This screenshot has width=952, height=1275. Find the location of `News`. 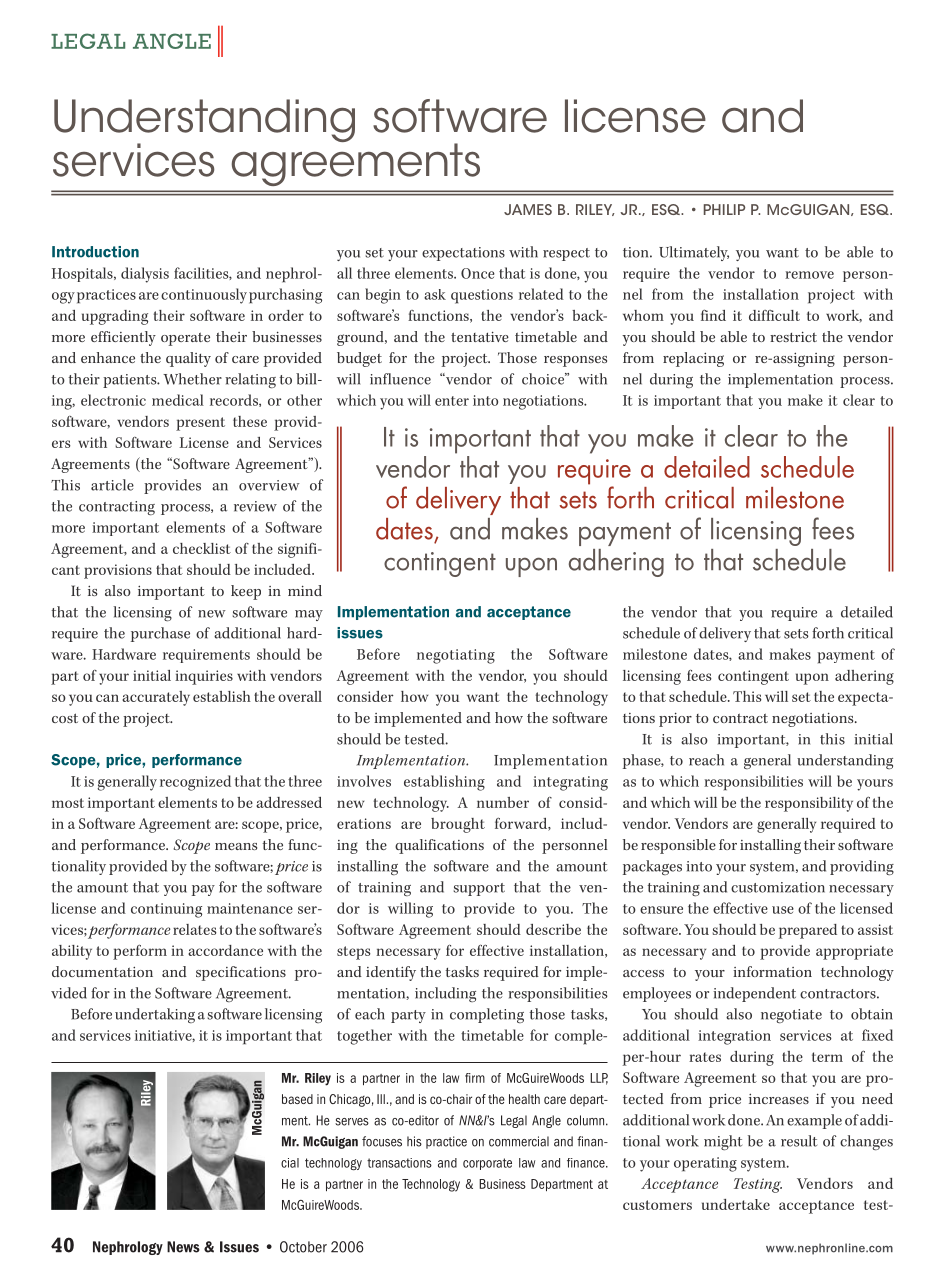

News is located at coordinates (183, 1247).
